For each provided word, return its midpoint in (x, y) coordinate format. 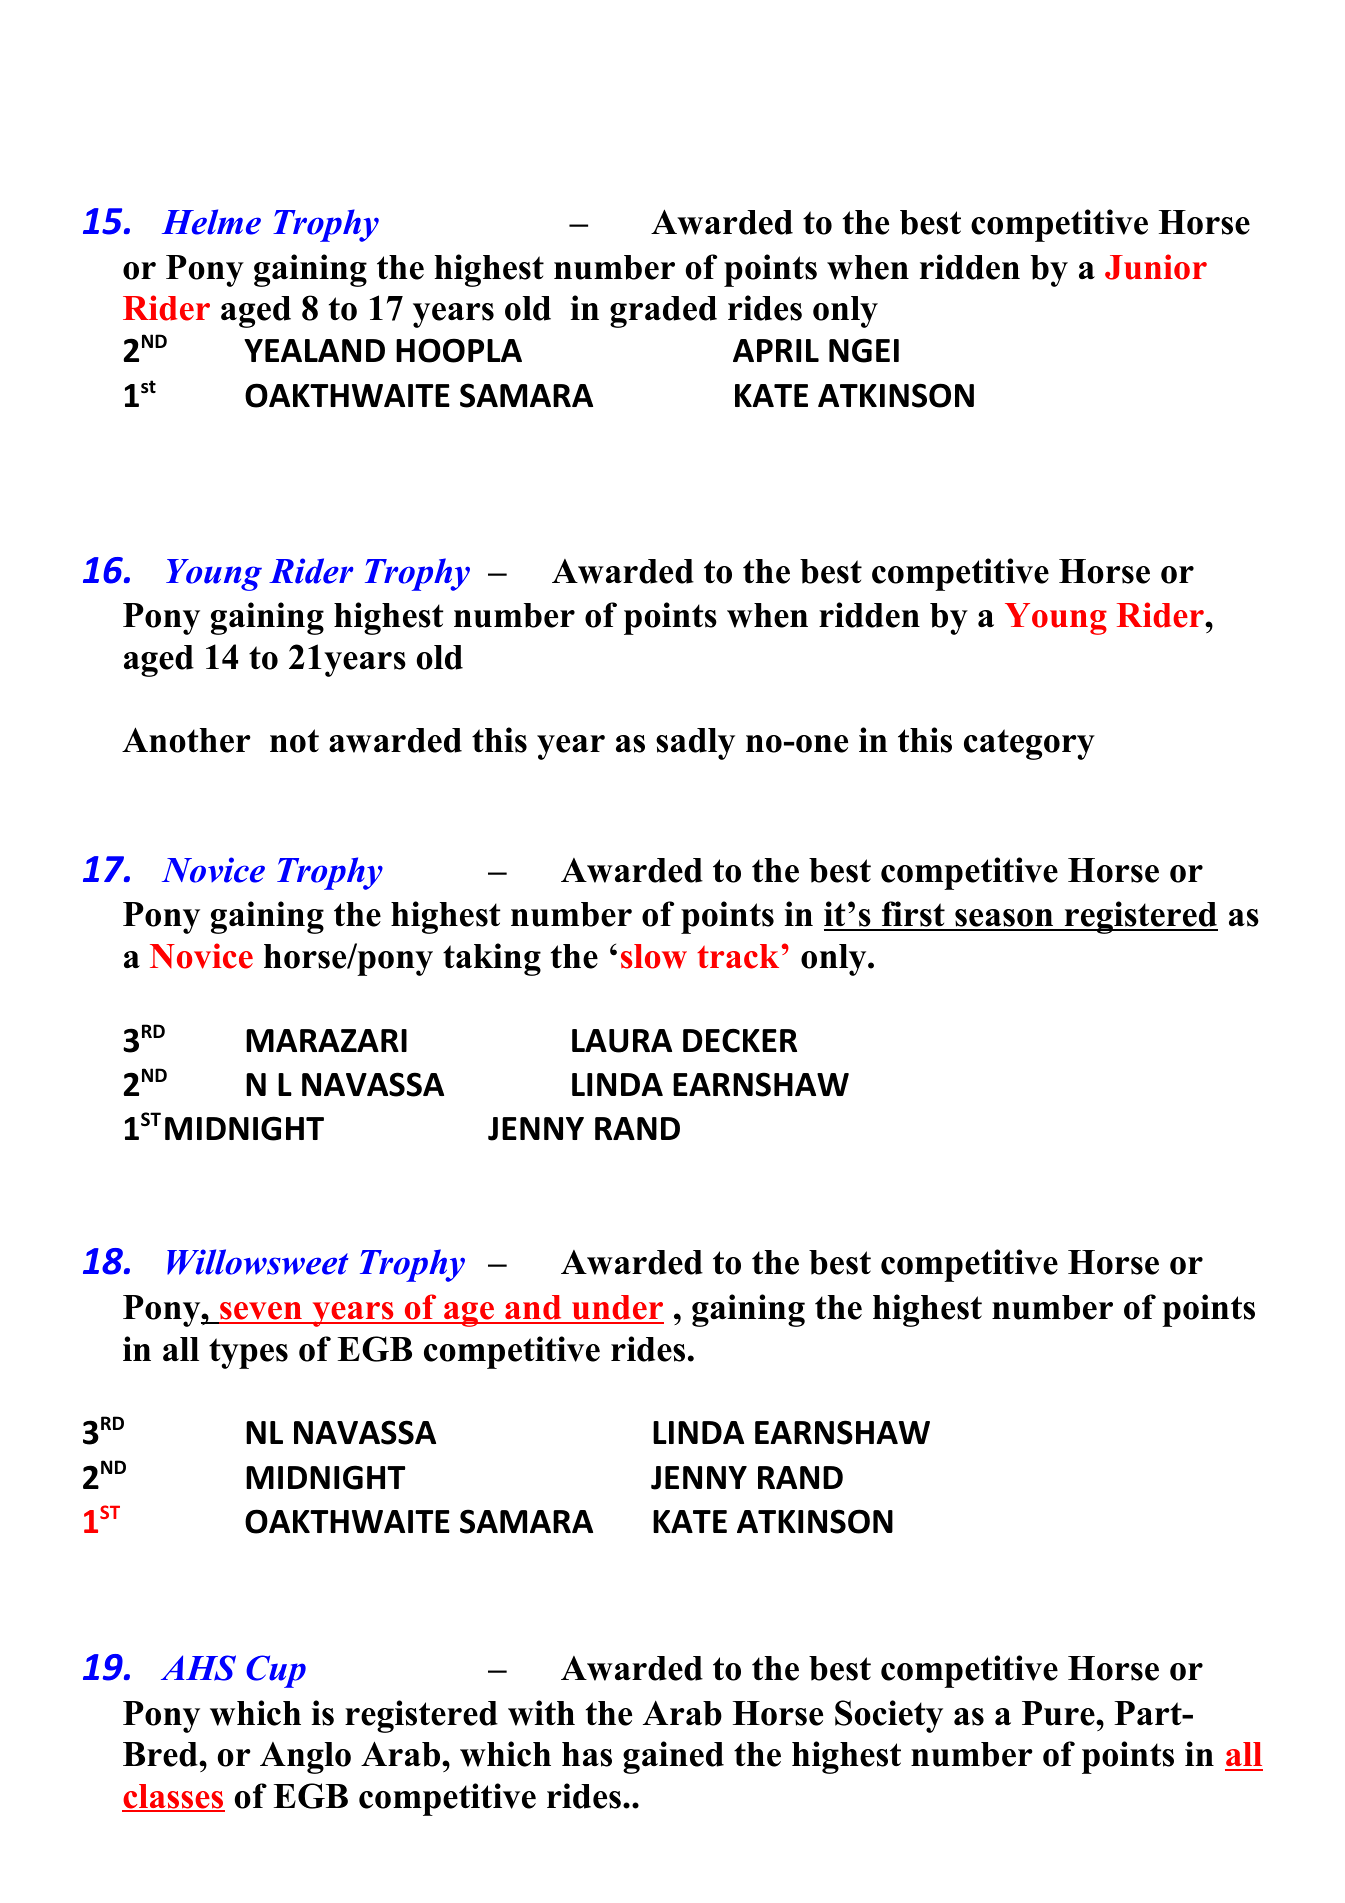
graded (663, 312)
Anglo (305, 1758)
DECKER (740, 1041)
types (248, 1353)
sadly (695, 744)
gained (673, 1757)
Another (186, 740)
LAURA (622, 1041)
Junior (1156, 267)
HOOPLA (459, 350)
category (1029, 744)
